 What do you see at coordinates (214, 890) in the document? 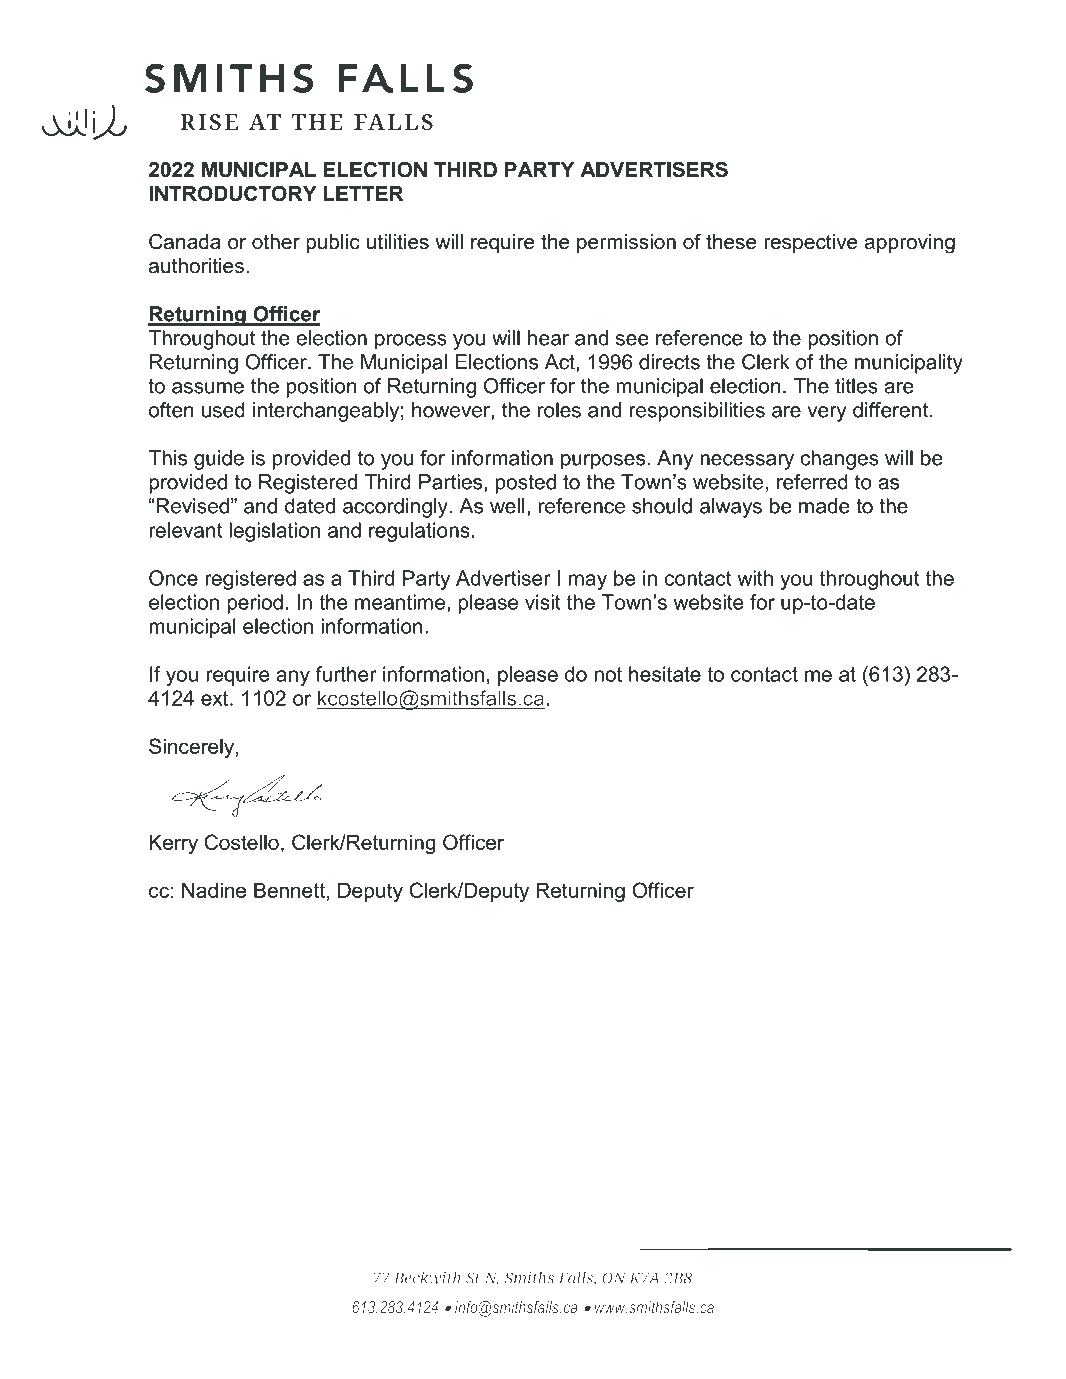
I see `Nadine` at bounding box center [214, 890].
